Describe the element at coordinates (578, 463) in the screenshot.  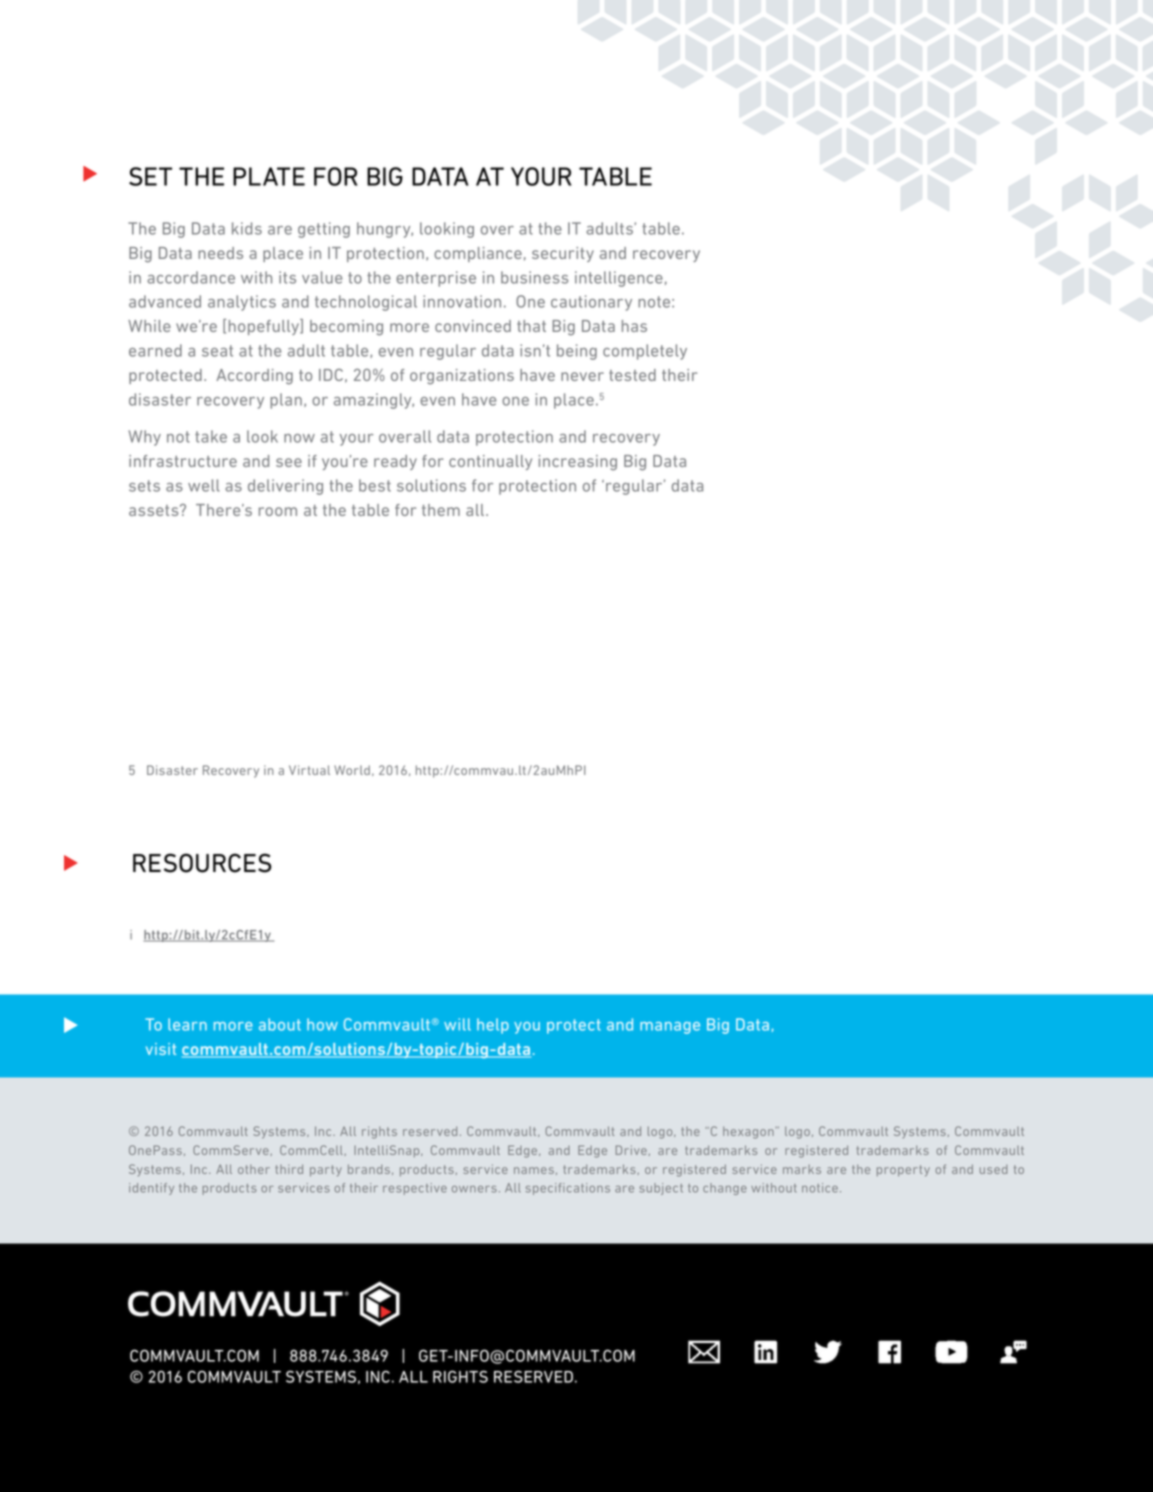
I see `increasing` at that location.
